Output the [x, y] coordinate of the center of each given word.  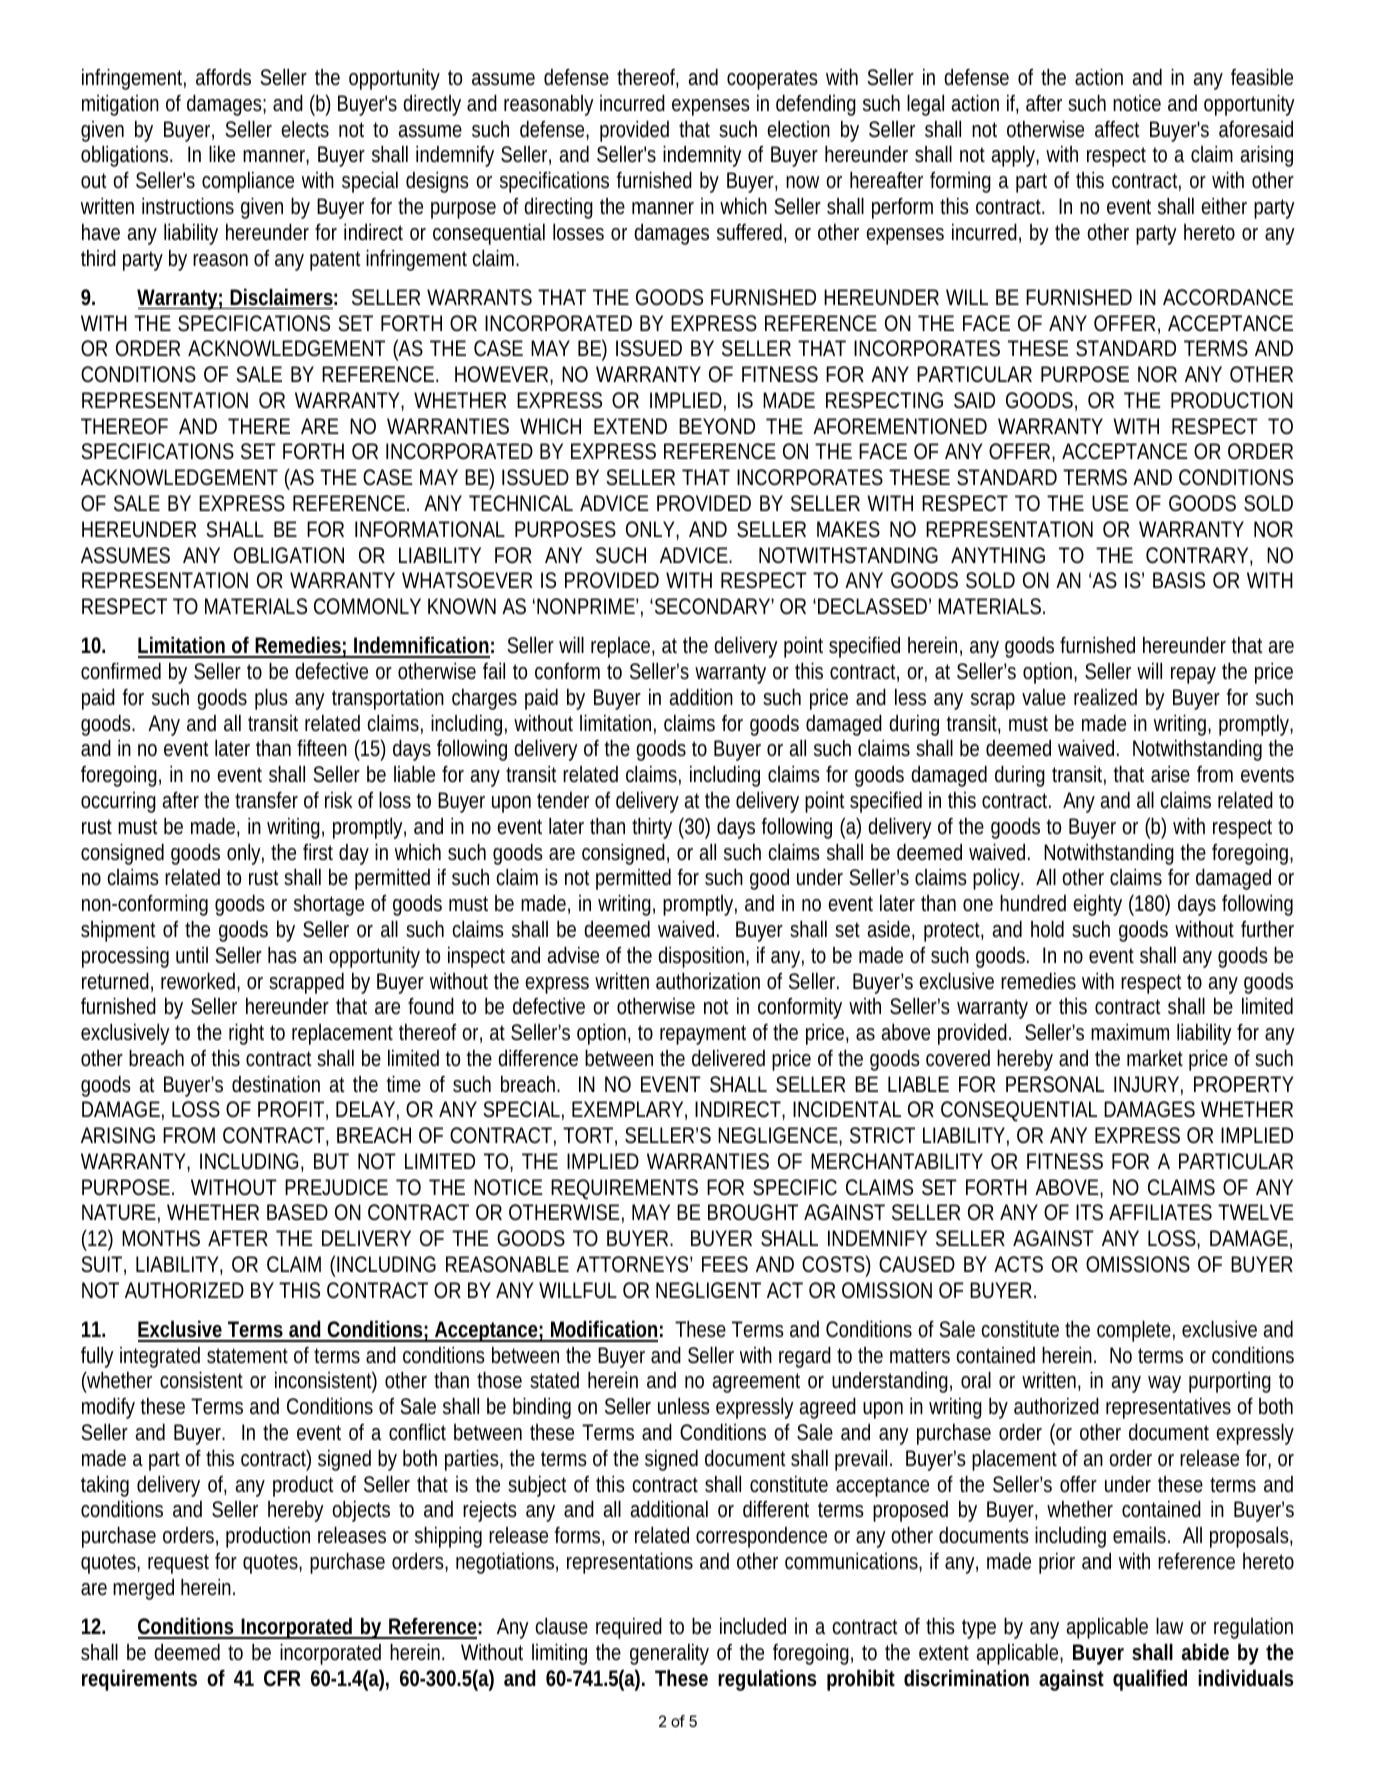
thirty [652, 828]
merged [143, 1589]
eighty [1097, 905]
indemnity [702, 156]
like [222, 153]
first [318, 851]
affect [1117, 129]
